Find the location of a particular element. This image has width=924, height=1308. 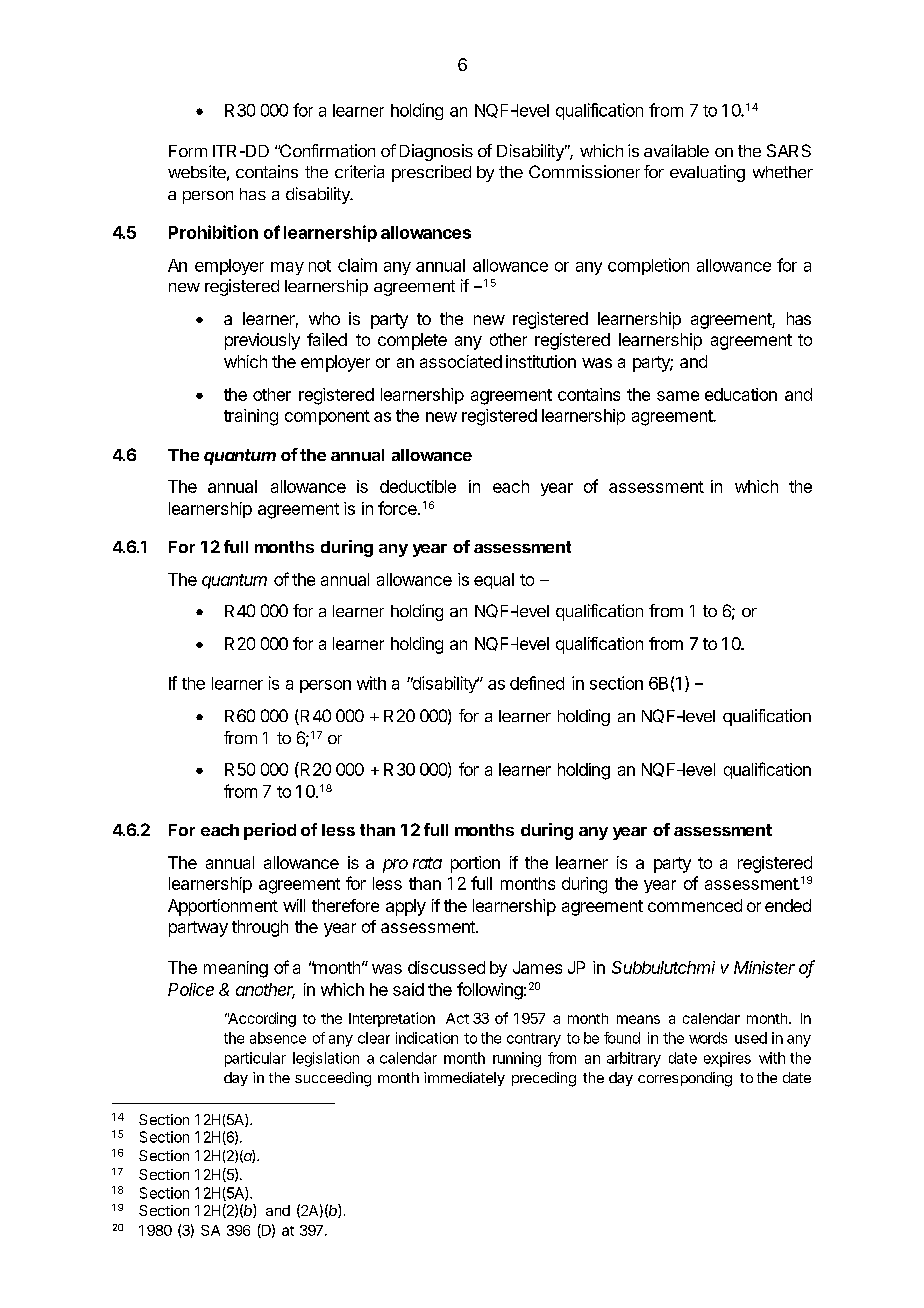

commenced is located at coordinates (695, 905).
